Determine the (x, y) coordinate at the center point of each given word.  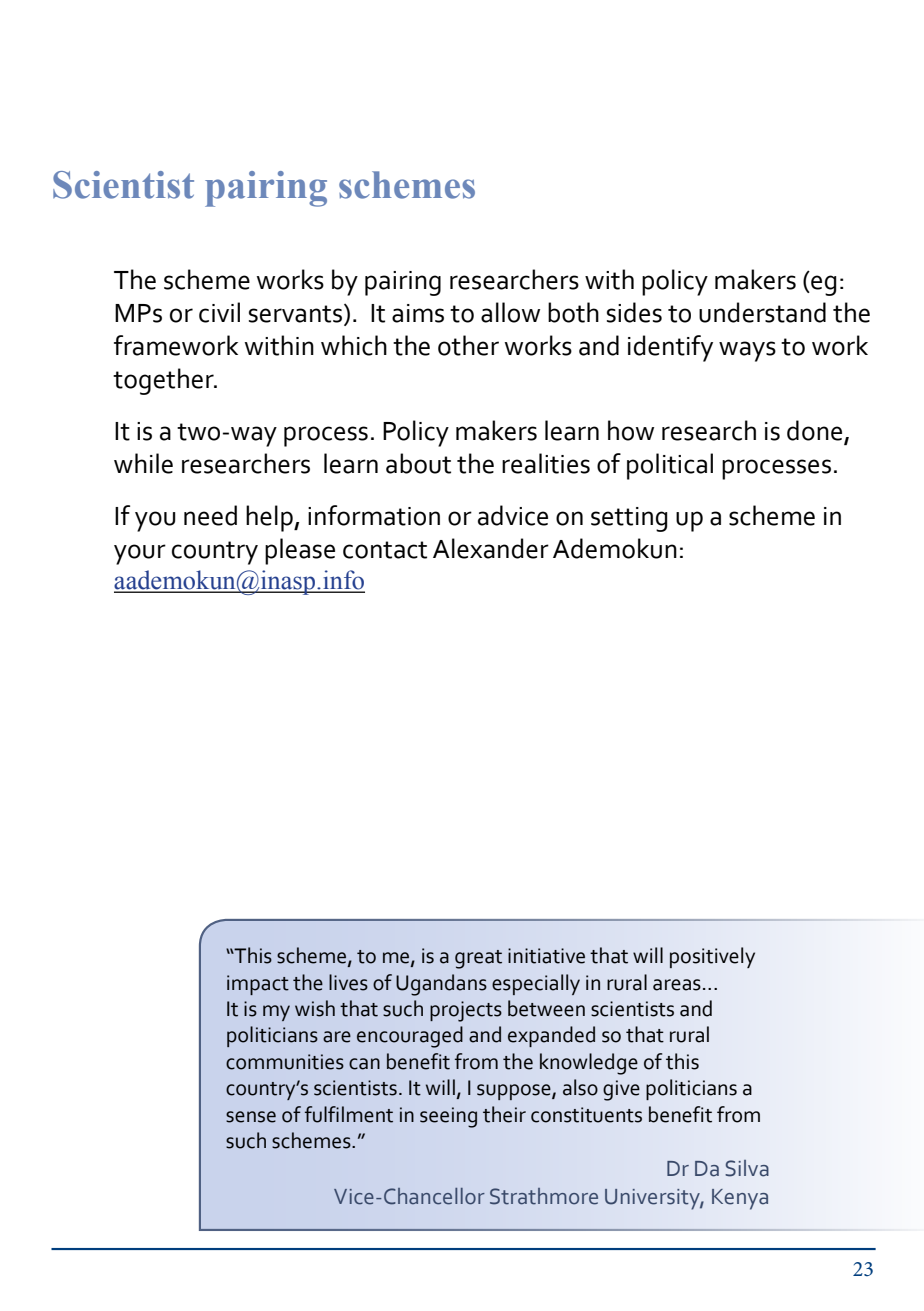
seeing (448, 1117)
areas (677, 985)
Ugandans (441, 985)
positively (712, 957)
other (468, 345)
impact (258, 985)
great (478, 959)
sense (251, 1117)
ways (747, 351)
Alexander (491, 548)
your (140, 554)
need (210, 515)
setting (629, 519)
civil (219, 312)
